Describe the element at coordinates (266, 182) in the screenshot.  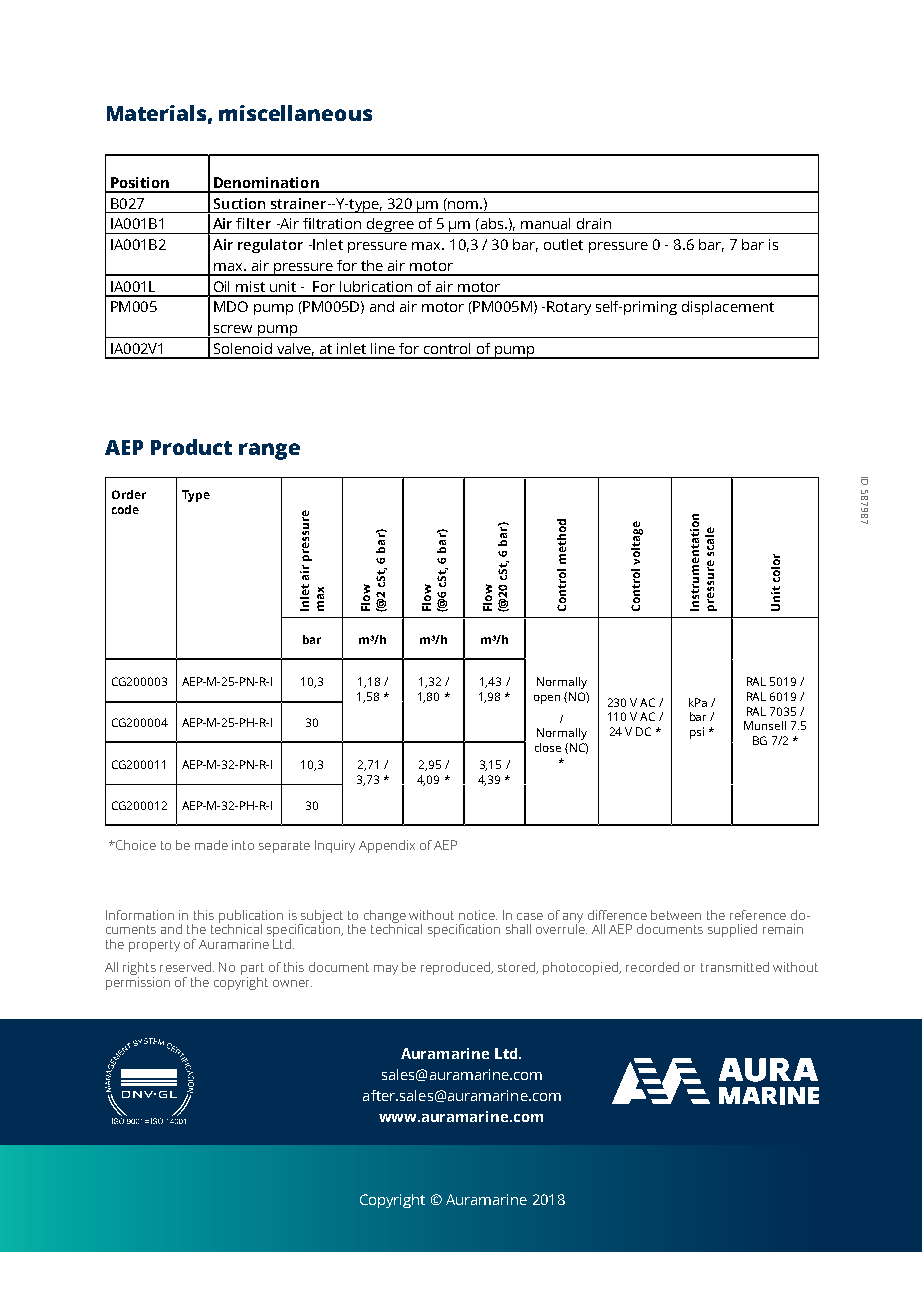
I see `Denomination` at that location.
